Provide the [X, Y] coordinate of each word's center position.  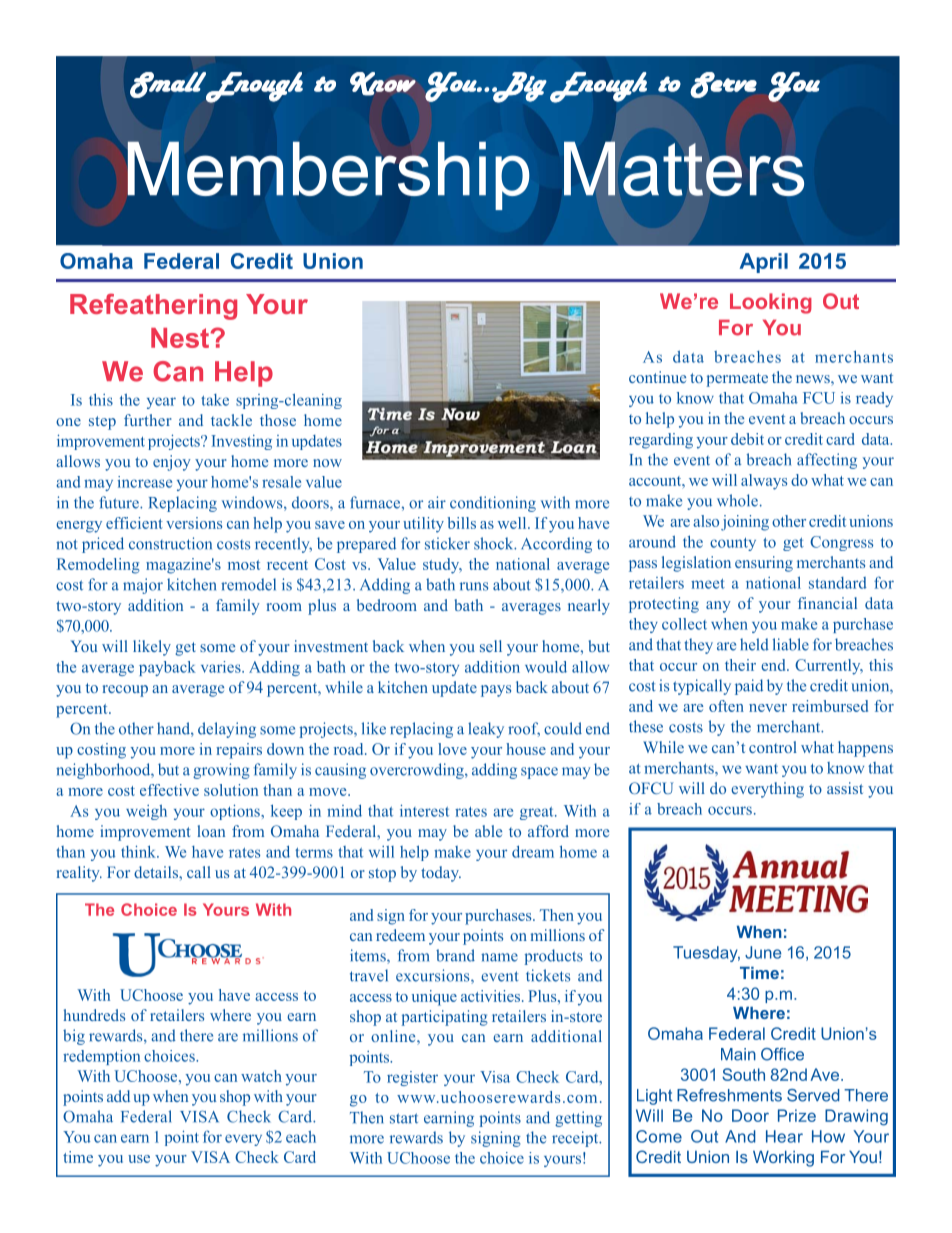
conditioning [493, 504]
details [157, 872]
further [148, 420]
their [740, 665]
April [764, 263]
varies [222, 667]
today [441, 874]
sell [491, 646]
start [404, 1118]
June [763, 952]
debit [747, 439]
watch [261, 1076]
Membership [328, 175]
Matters [684, 168]
